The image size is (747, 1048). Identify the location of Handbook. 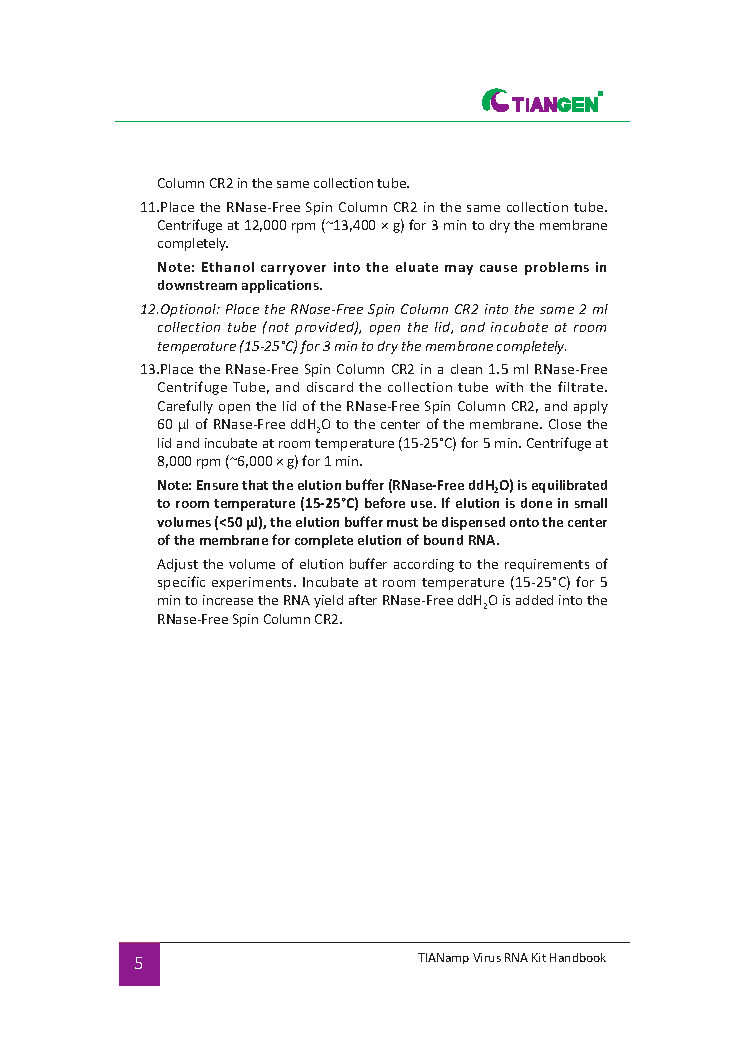
(578, 957).
